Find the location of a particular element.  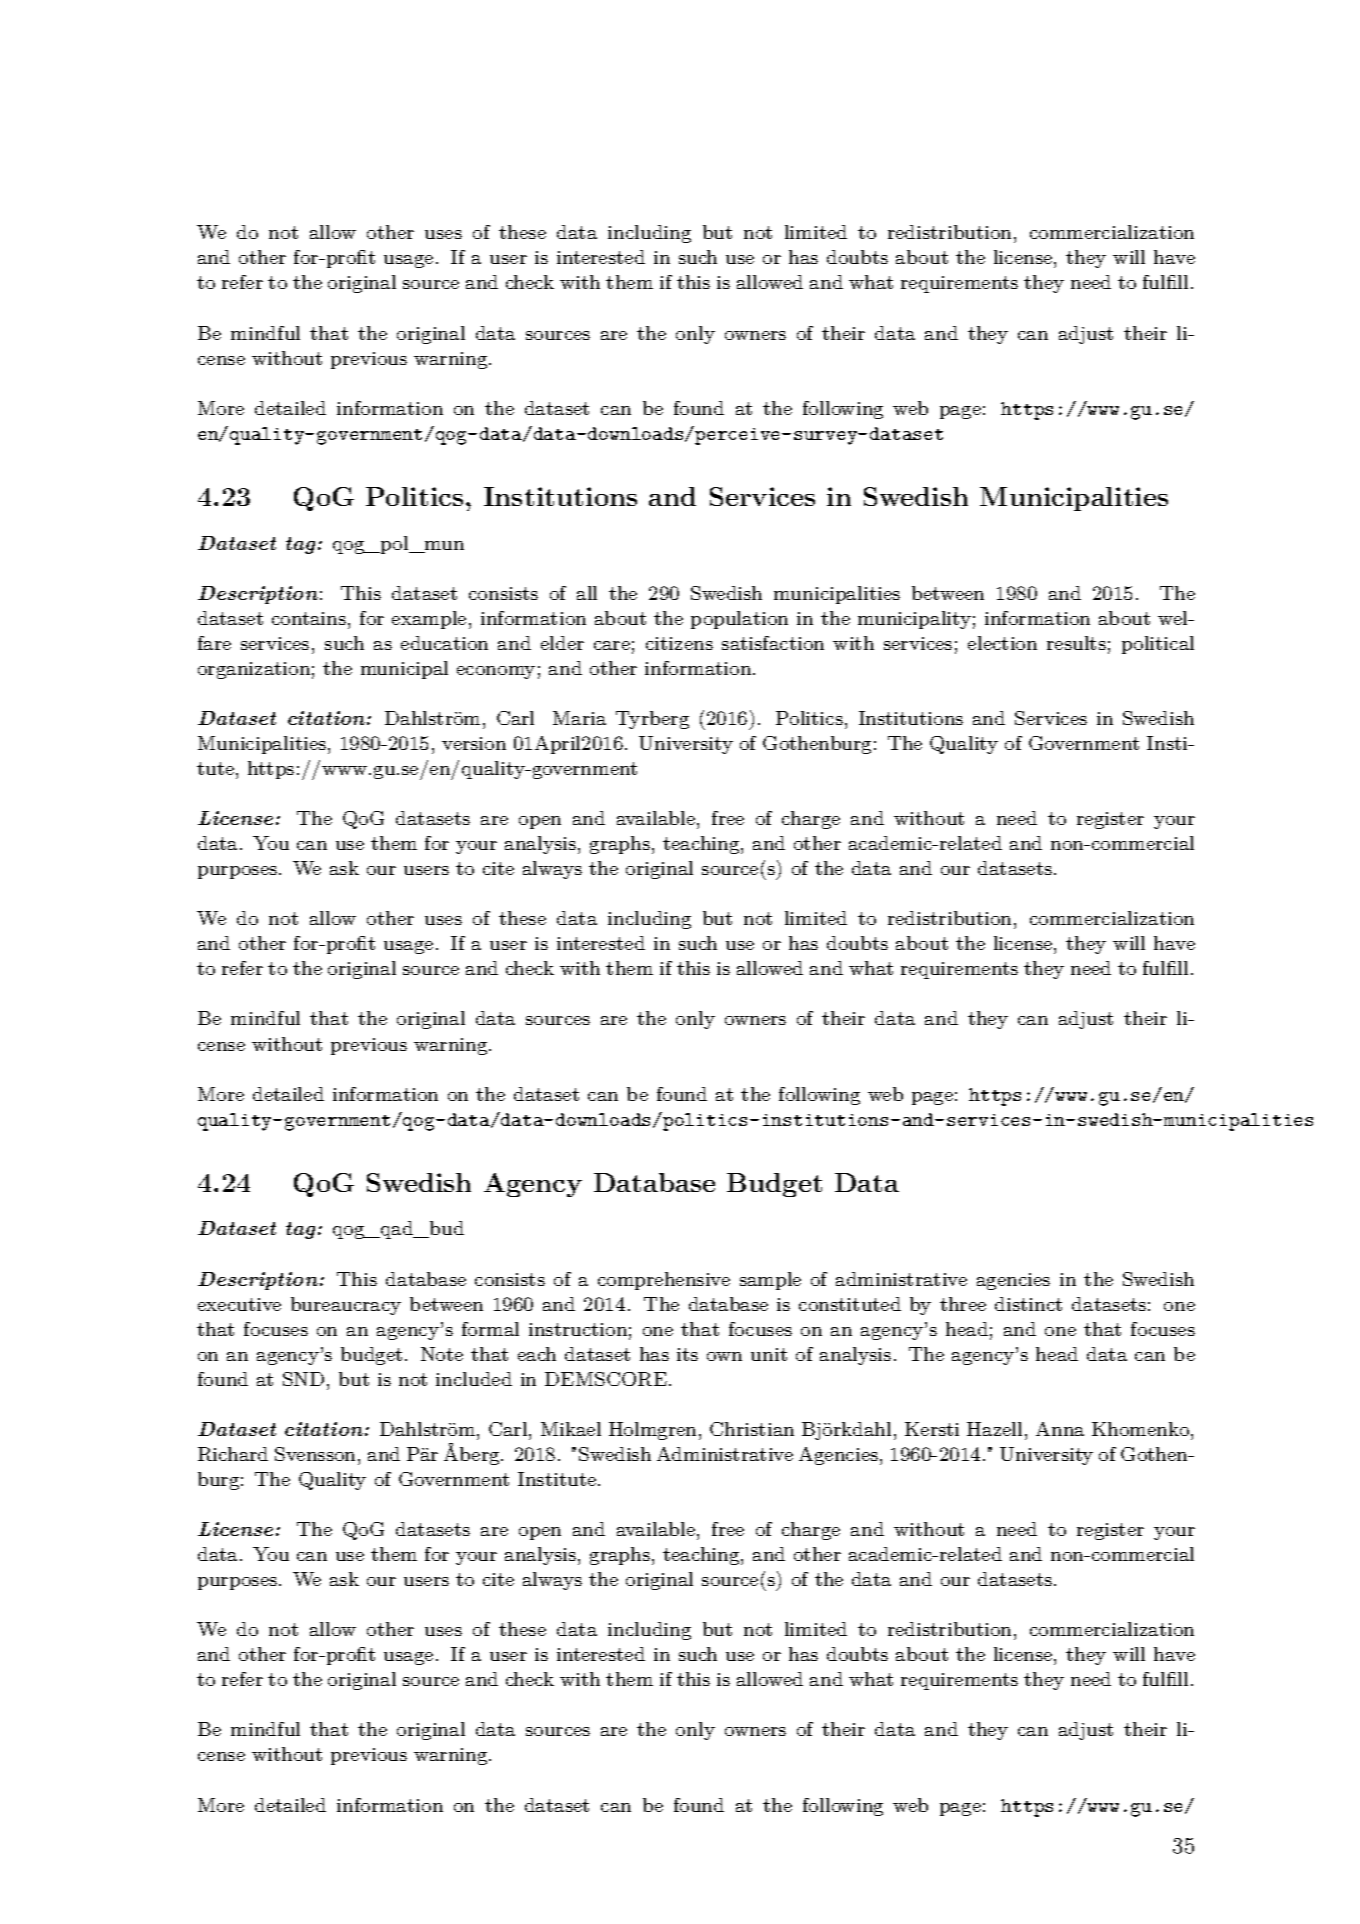

bureaucracy is located at coordinates (346, 1306).
